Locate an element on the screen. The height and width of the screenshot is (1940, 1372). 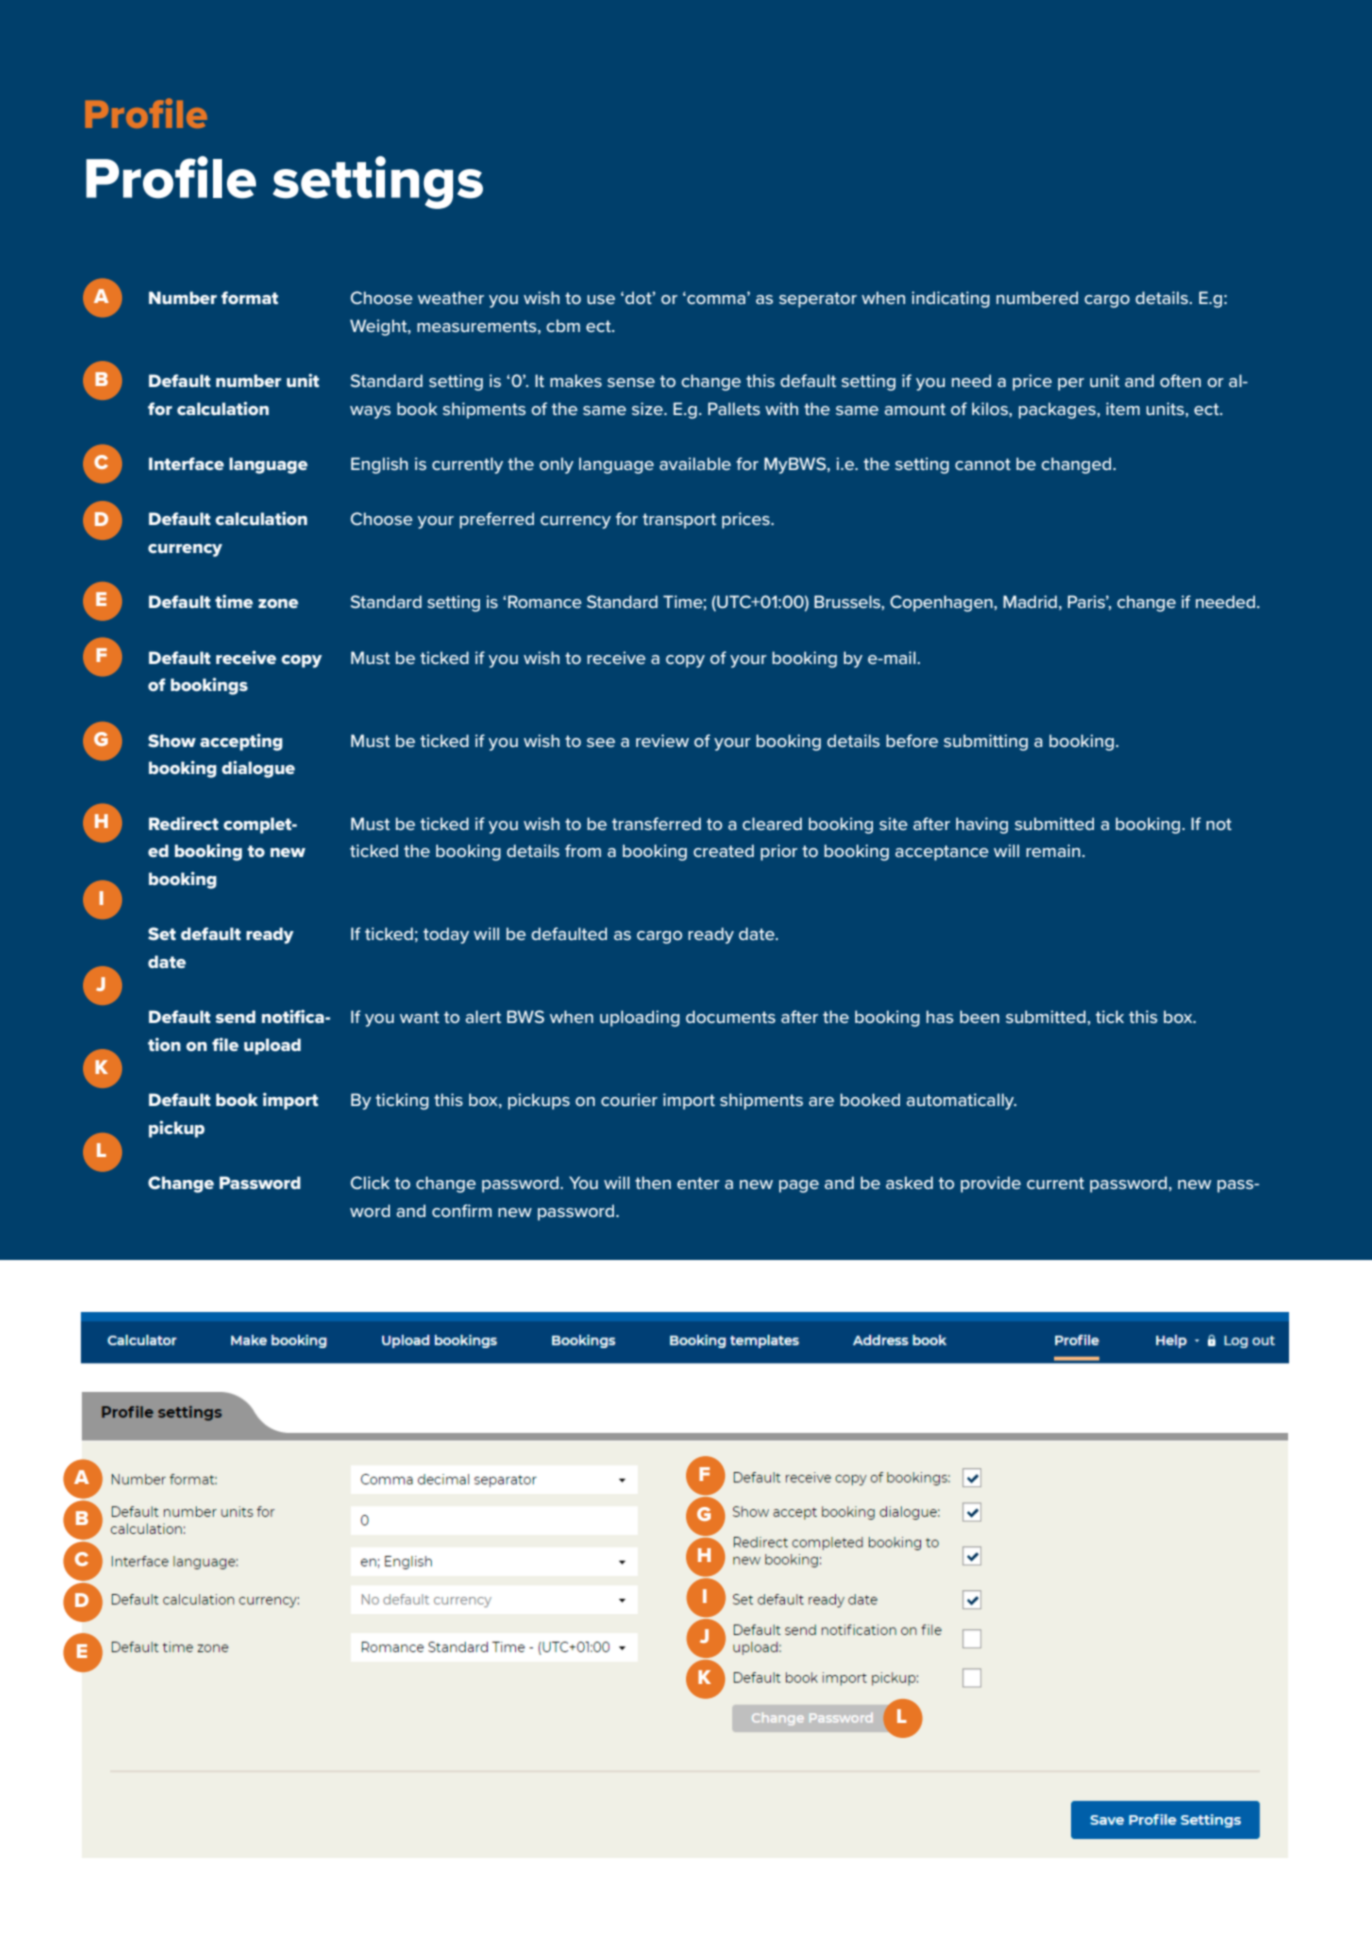
comma is located at coordinates (716, 298).
